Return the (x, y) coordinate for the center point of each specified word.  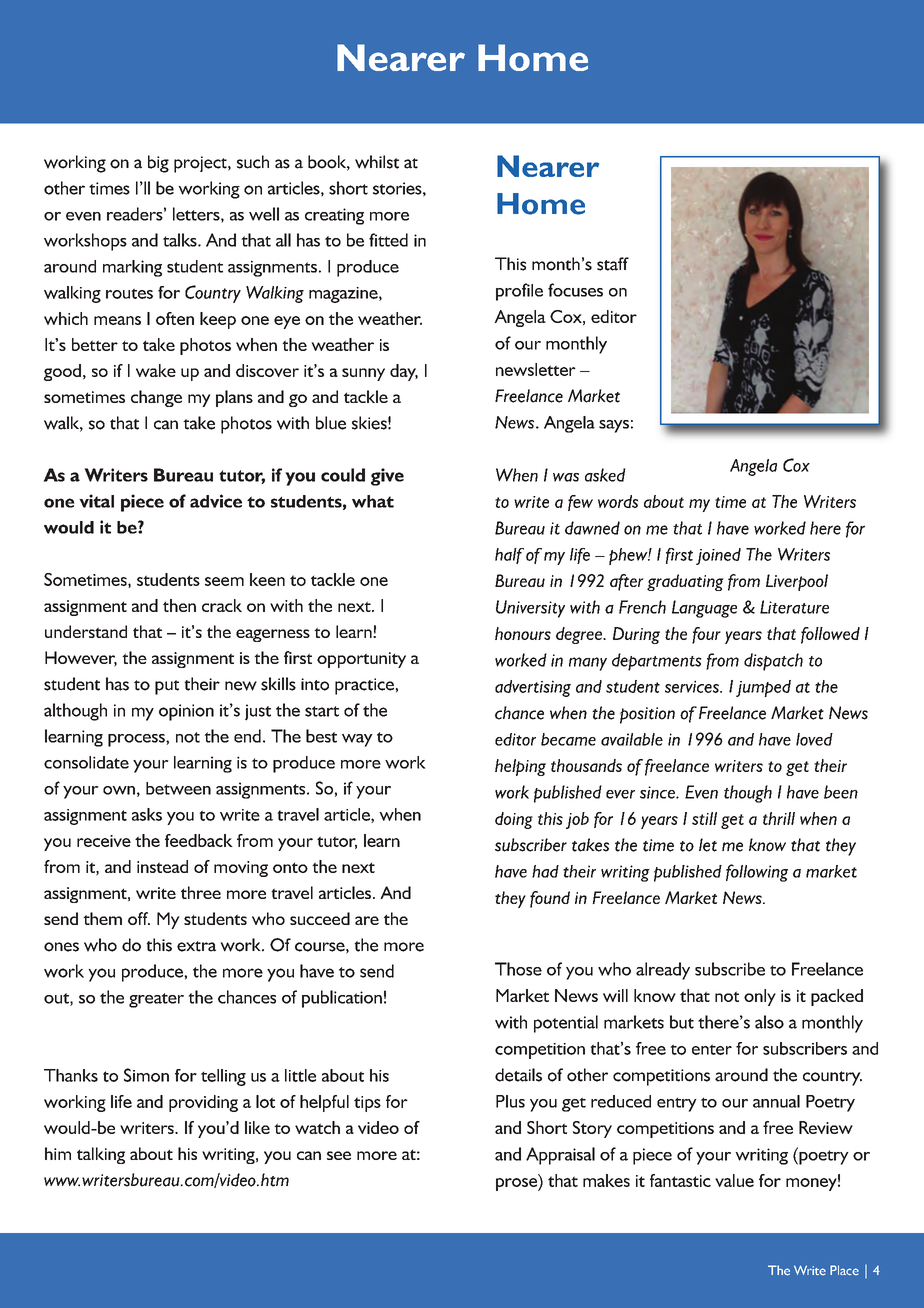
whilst (377, 162)
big (158, 164)
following (757, 873)
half (509, 556)
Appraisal (560, 1156)
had (545, 871)
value (734, 1180)
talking (101, 1155)
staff (613, 264)
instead (162, 866)
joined (718, 556)
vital (96, 501)
